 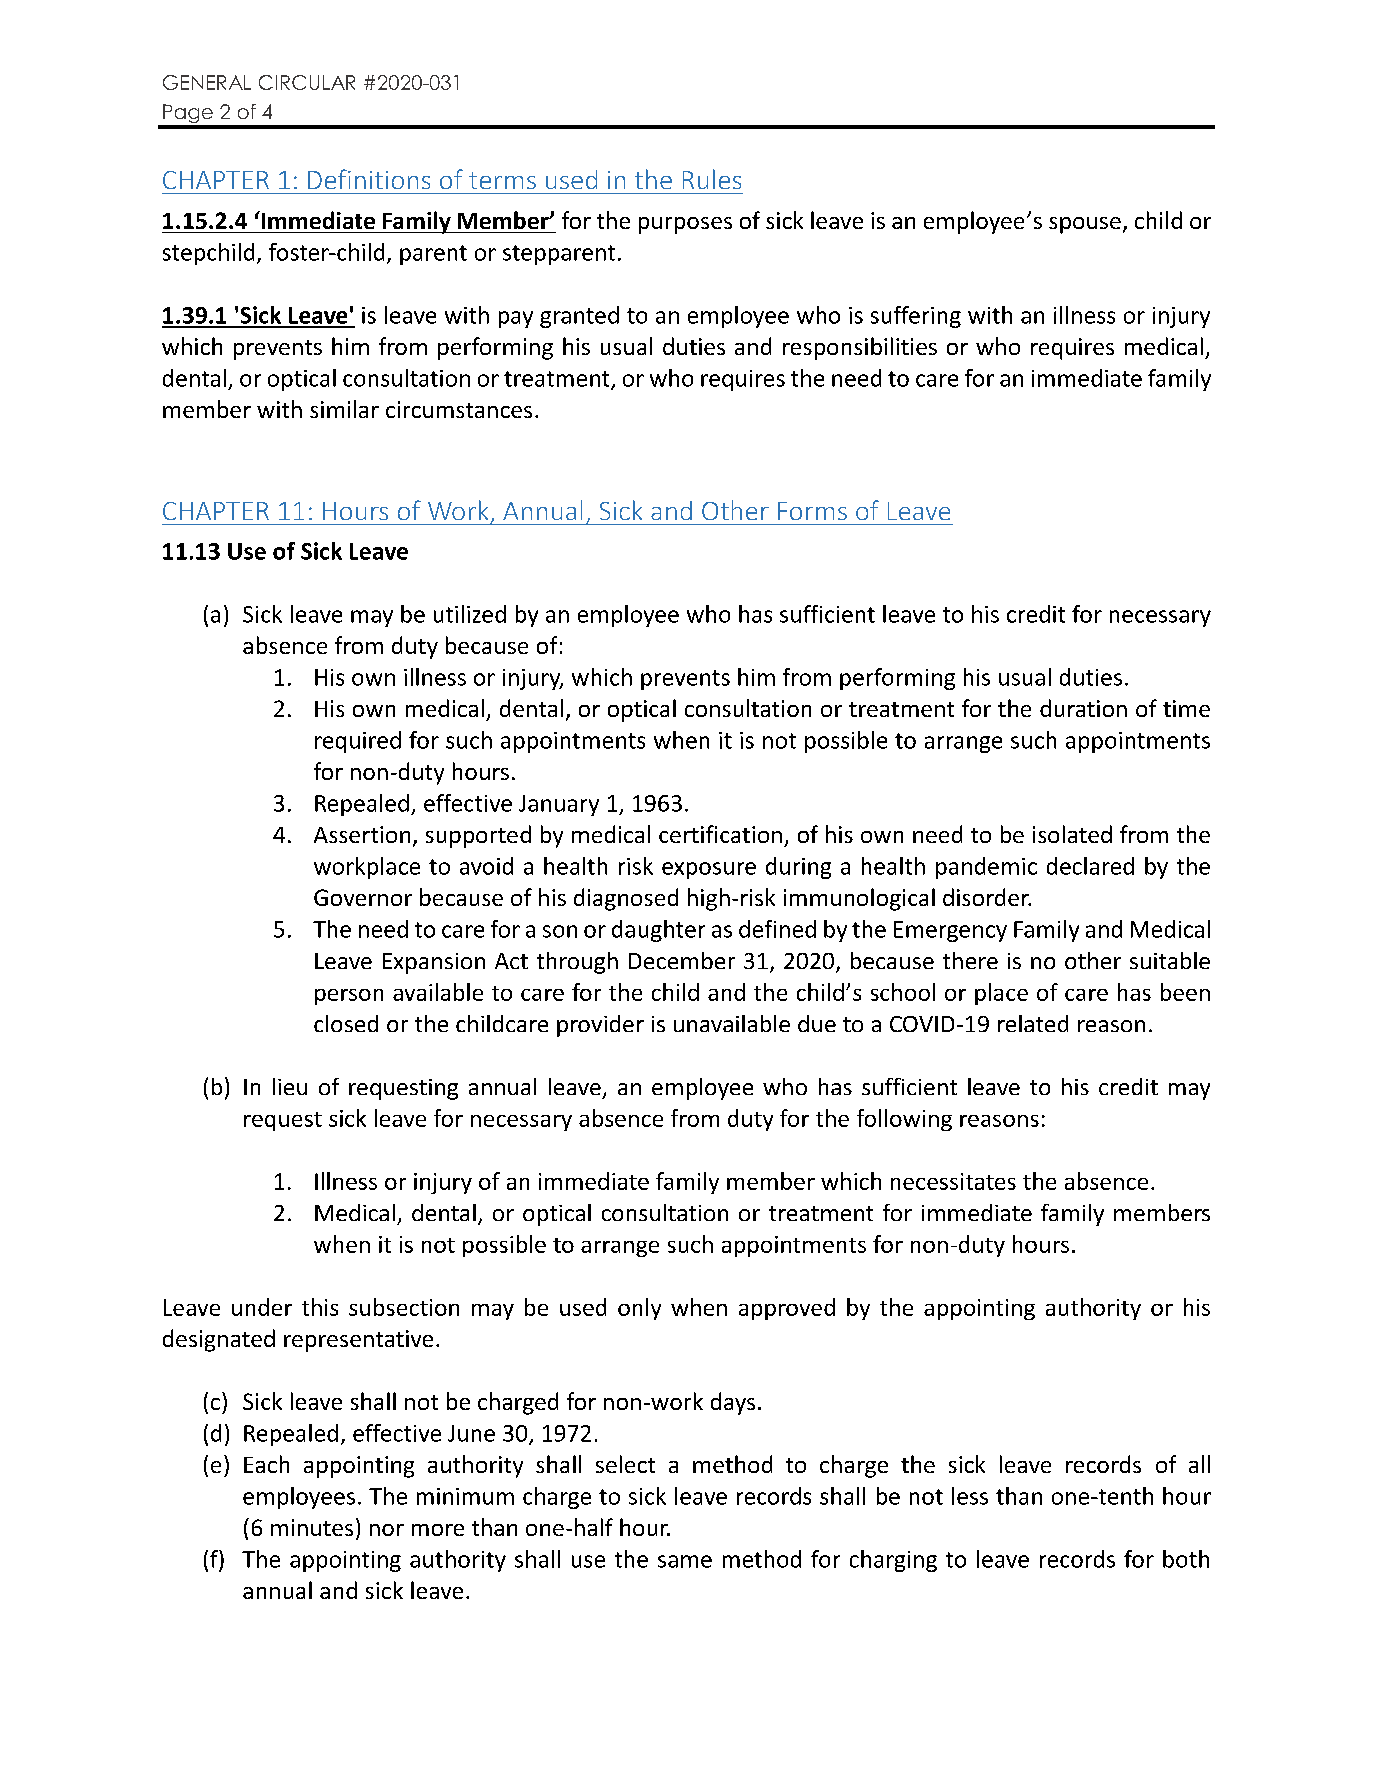 What do you see at coordinates (1083, 708) in the document?
I see `duration` at bounding box center [1083, 708].
